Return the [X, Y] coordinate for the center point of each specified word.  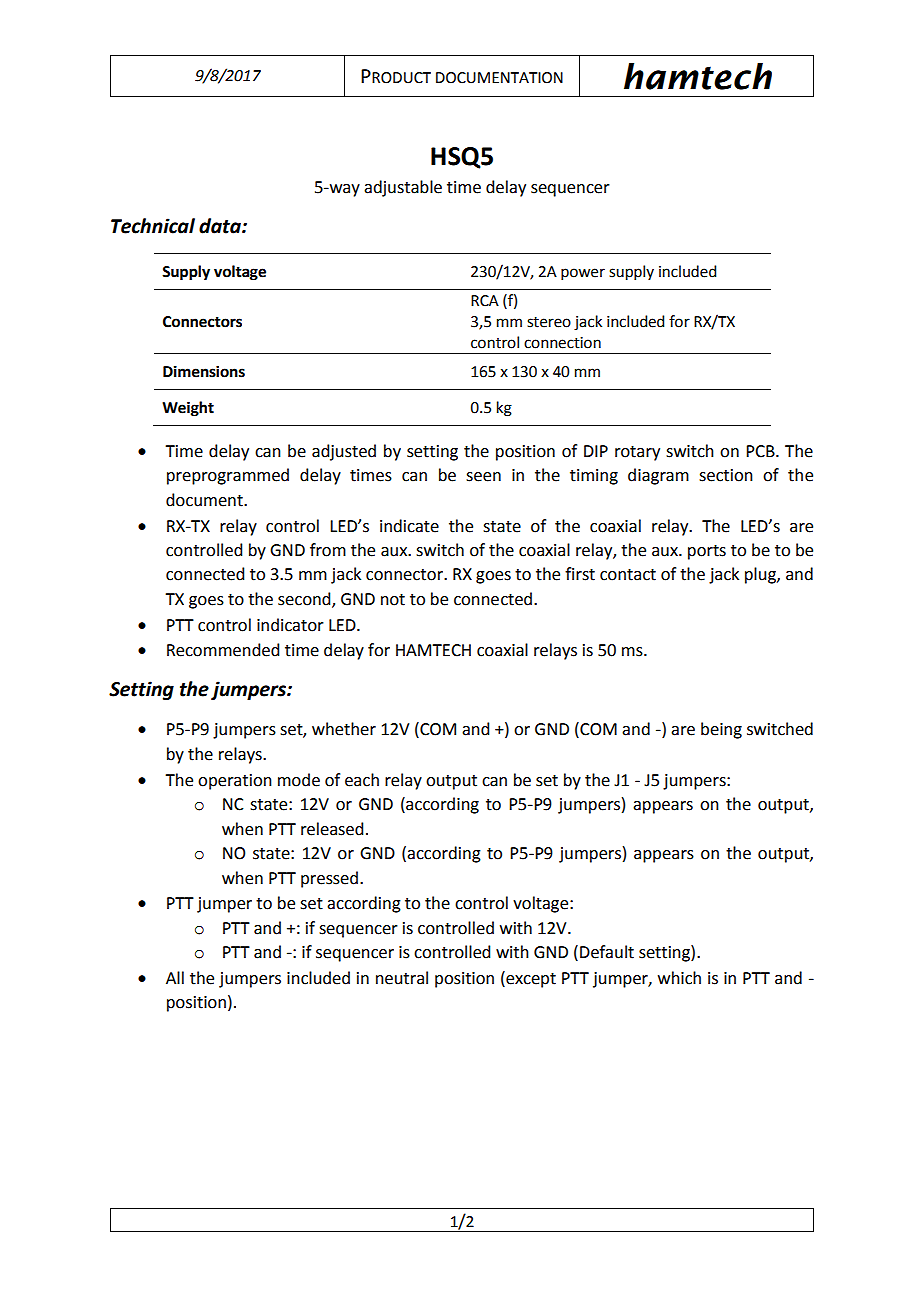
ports [707, 552]
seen [483, 477]
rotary [637, 453]
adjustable [403, 188]
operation [235, 782]
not [393, 600]
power [583, 274]
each [362, 780]
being [721, 730]
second [305, 600]
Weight [188, 409]
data [221, 226]
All [175, 977]
